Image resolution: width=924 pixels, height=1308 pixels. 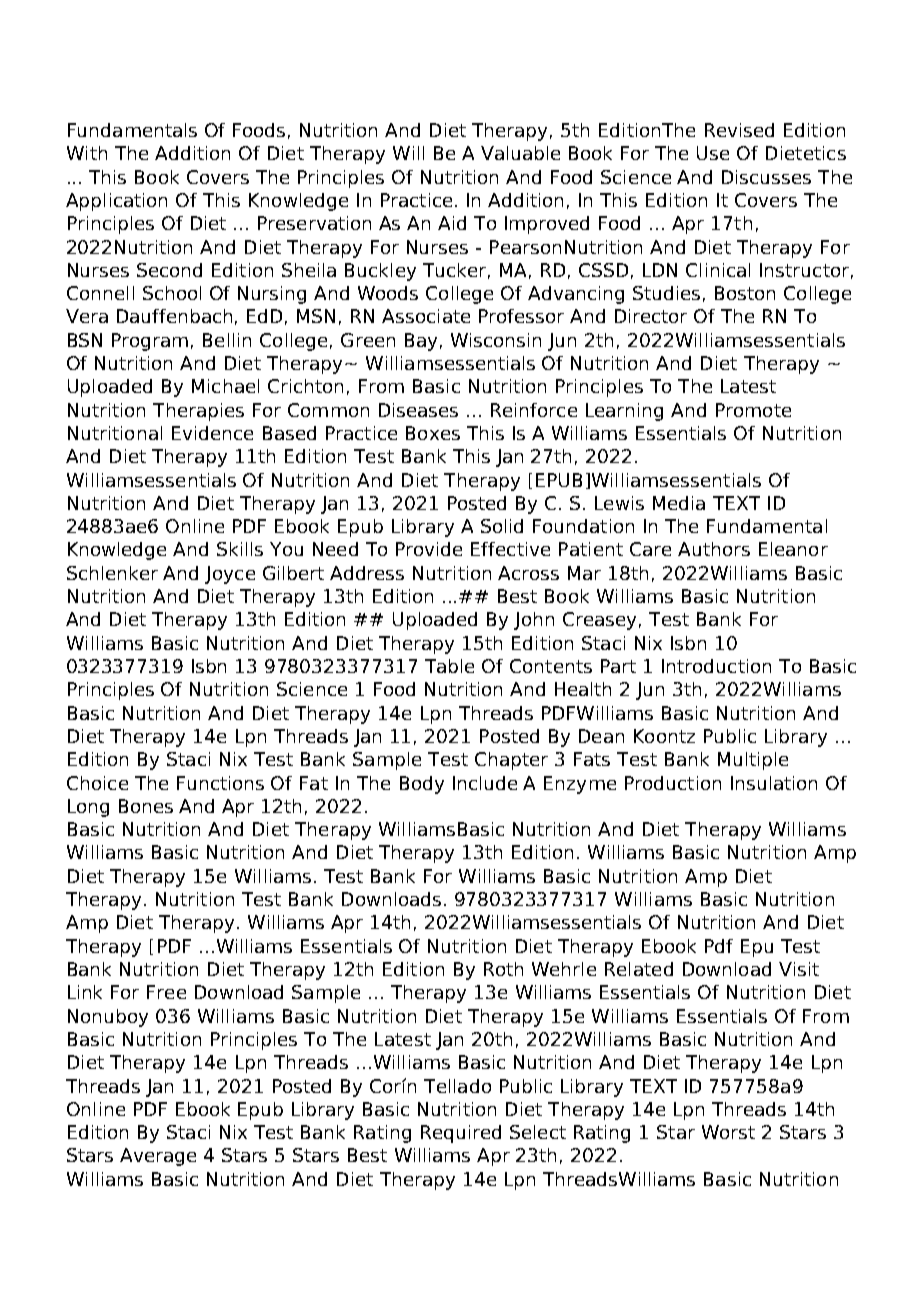 I want to click on Bones, so click(x=146, y=806).
